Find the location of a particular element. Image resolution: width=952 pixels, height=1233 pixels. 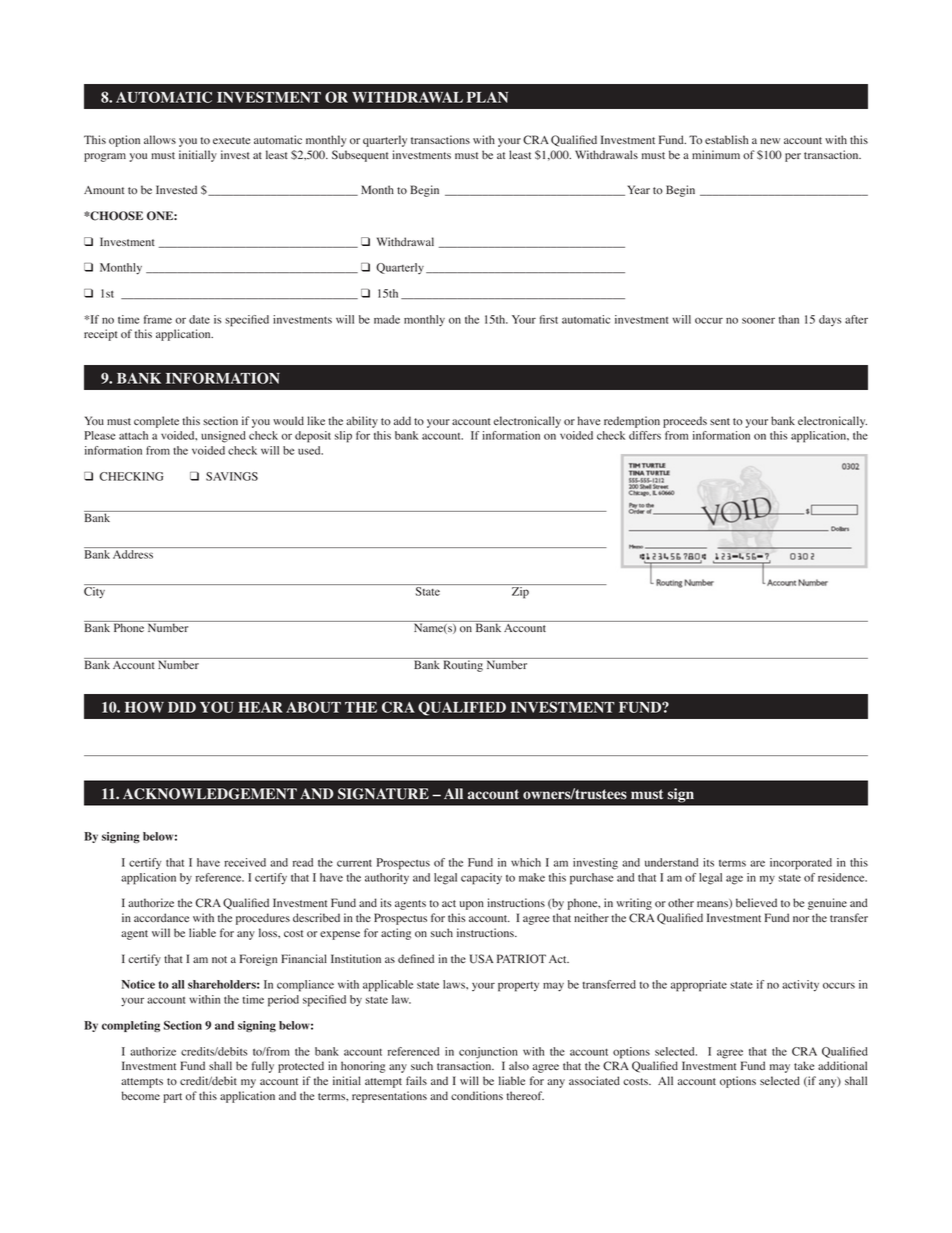

allows is located at coordinates (160, 139).
